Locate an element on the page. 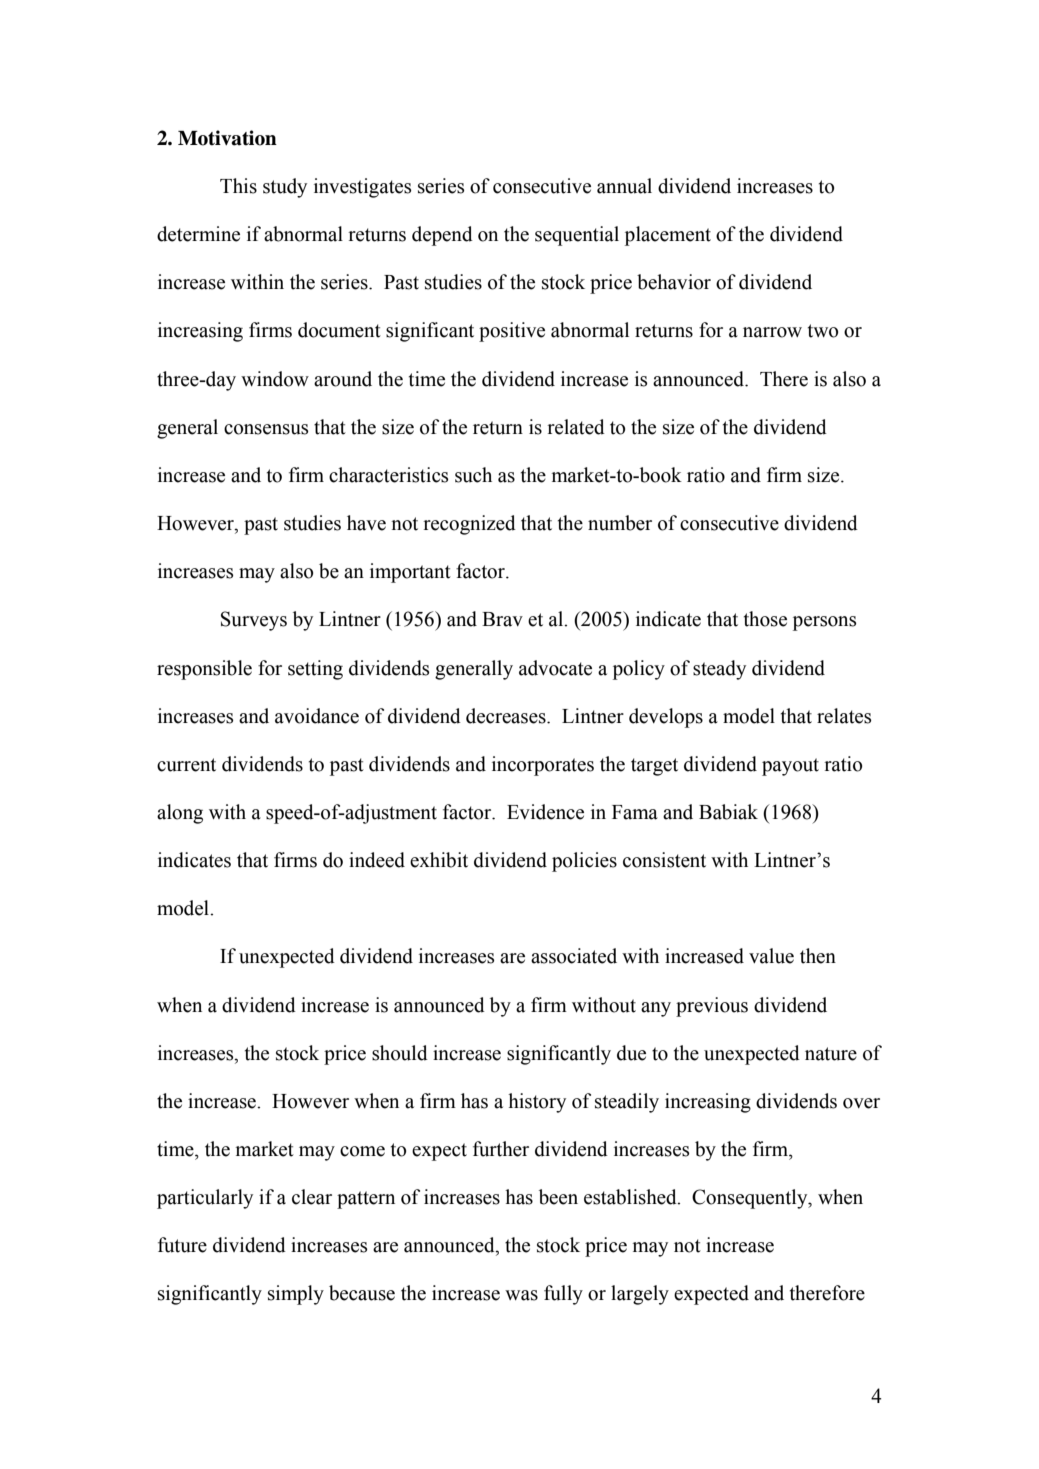  This is located at coordinates (238, 186).
